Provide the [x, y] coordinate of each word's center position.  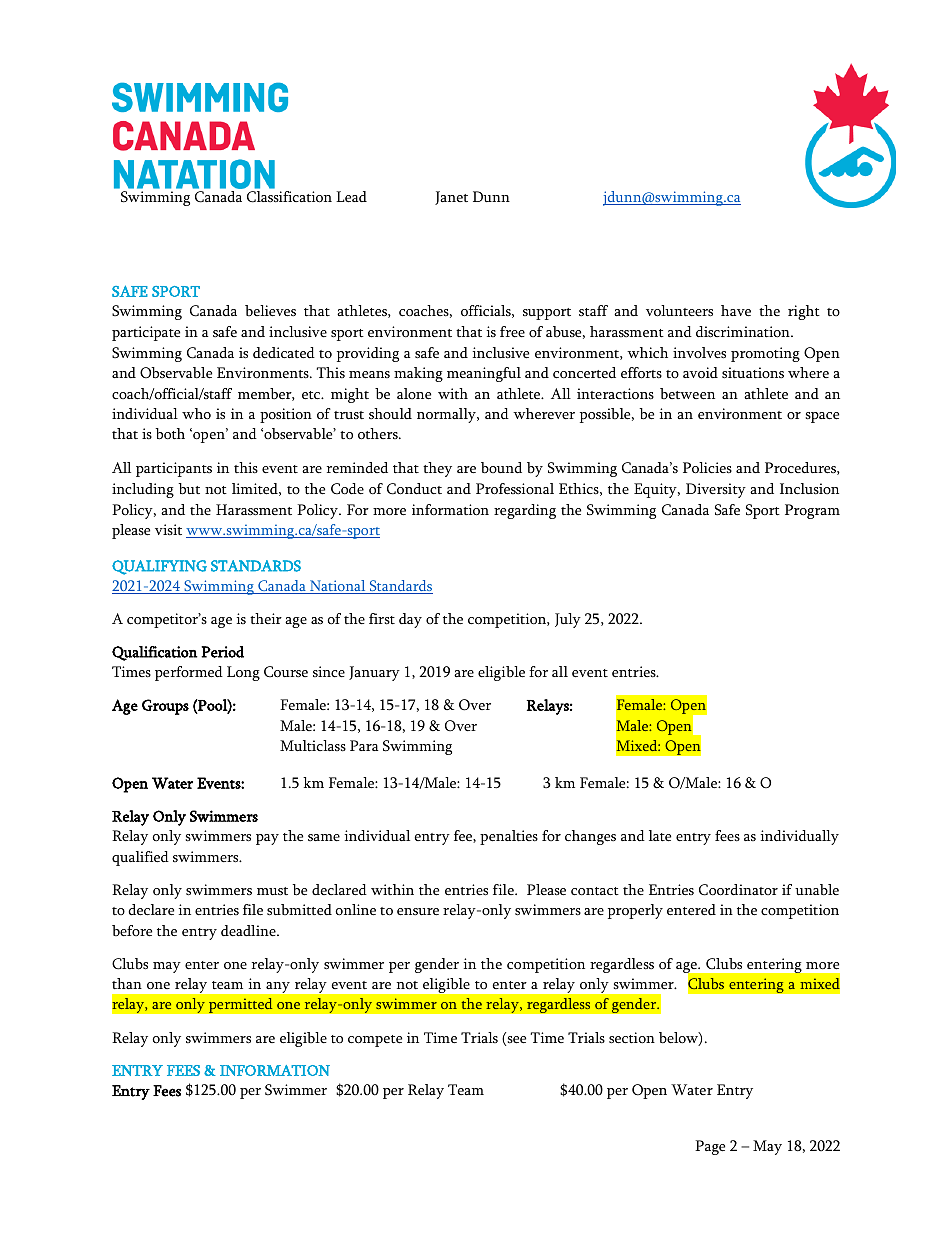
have [736, 310]
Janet [451, 198]
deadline [249, 930]
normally [447, 415]
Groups [165, 707]
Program [812, 511]
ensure [418, 912]
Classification [289, 197]
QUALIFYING [159, 567]
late [660, 836]
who [196, 414]
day [410, 620]
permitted [241, 1005]
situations [753, 373]
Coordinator [738, 890]
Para [364, 745]
